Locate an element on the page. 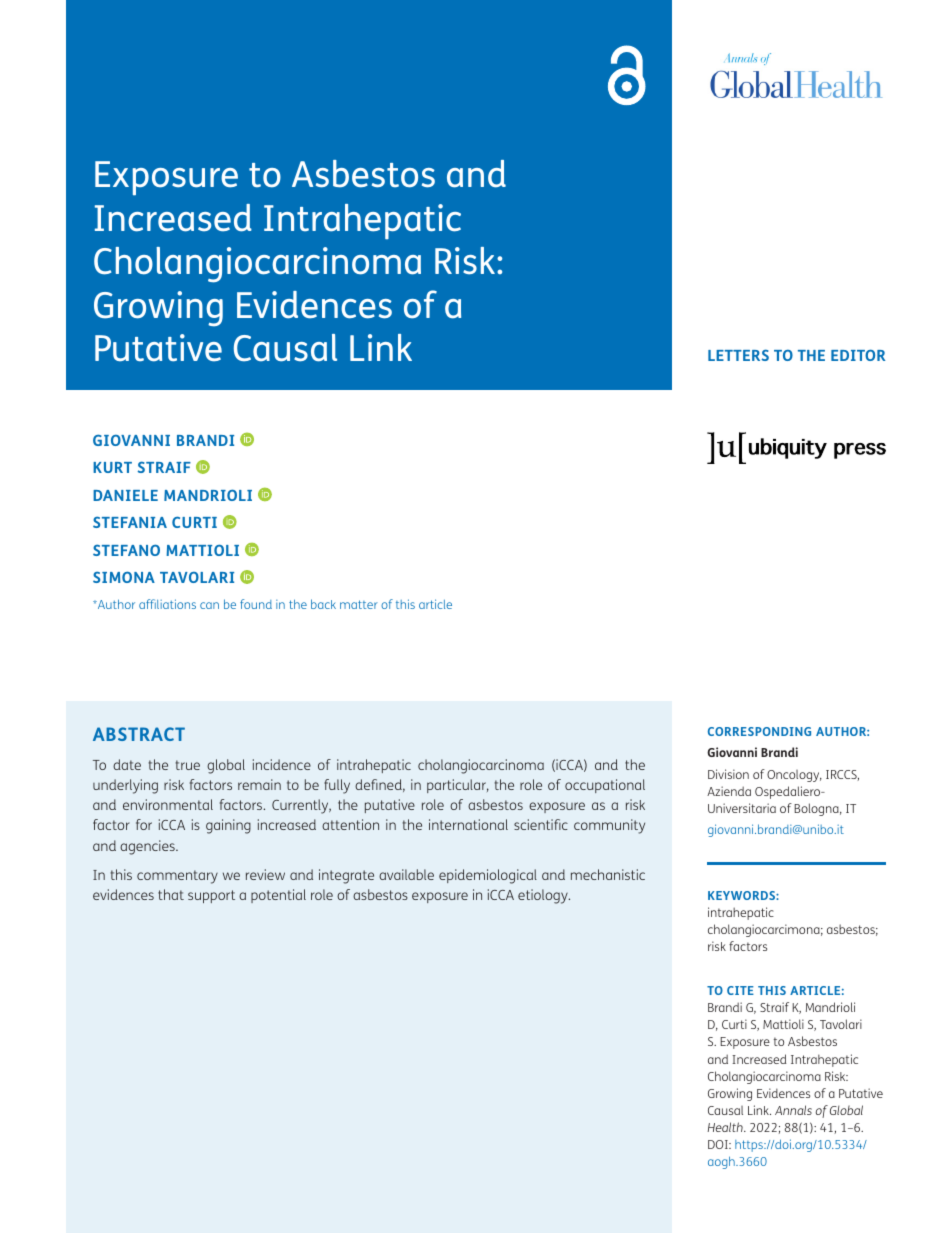  LETTERS is located at coordinates (738, 355).
